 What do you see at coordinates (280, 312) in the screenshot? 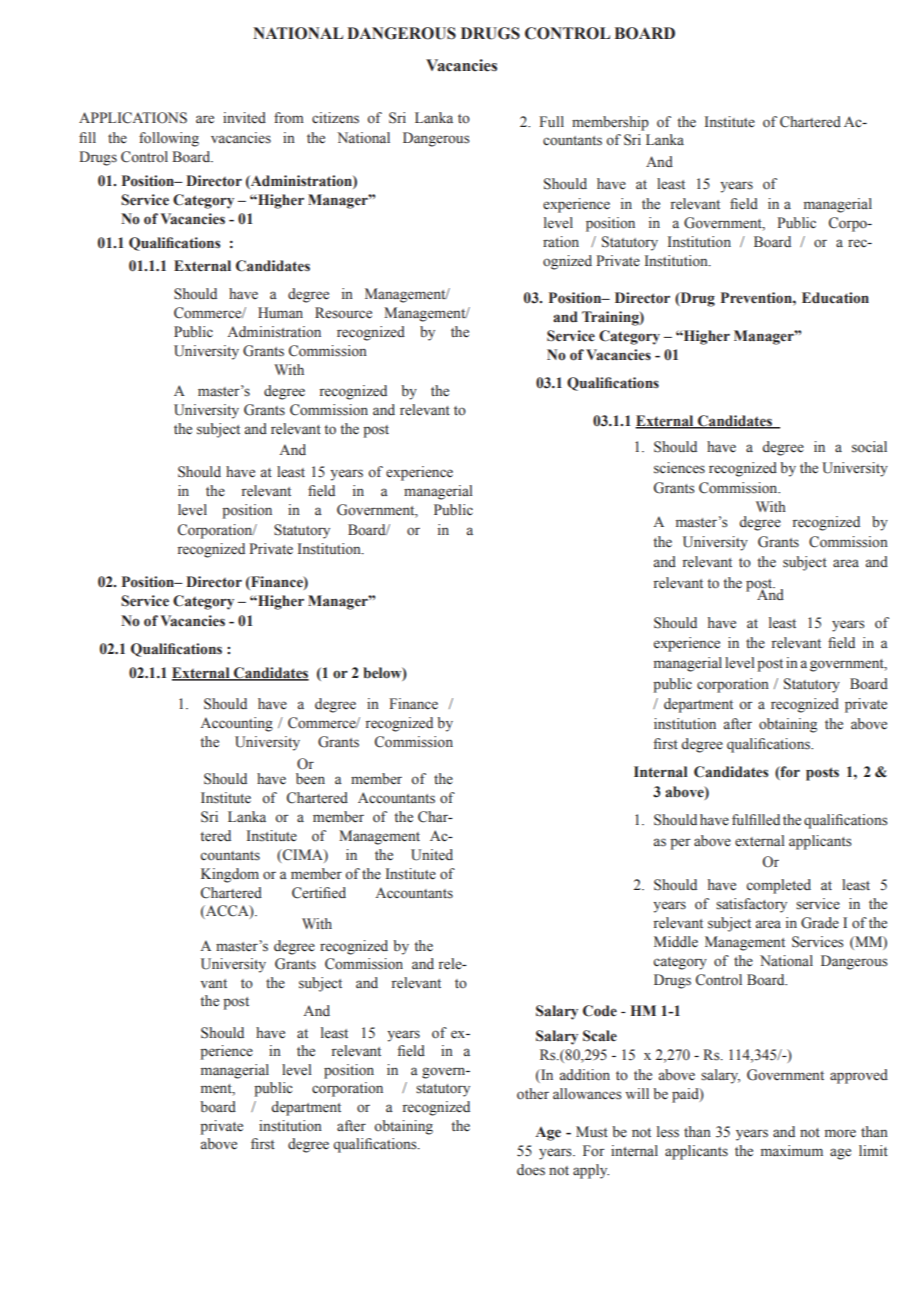
I see `Human` at bounding box center [280, 312].
